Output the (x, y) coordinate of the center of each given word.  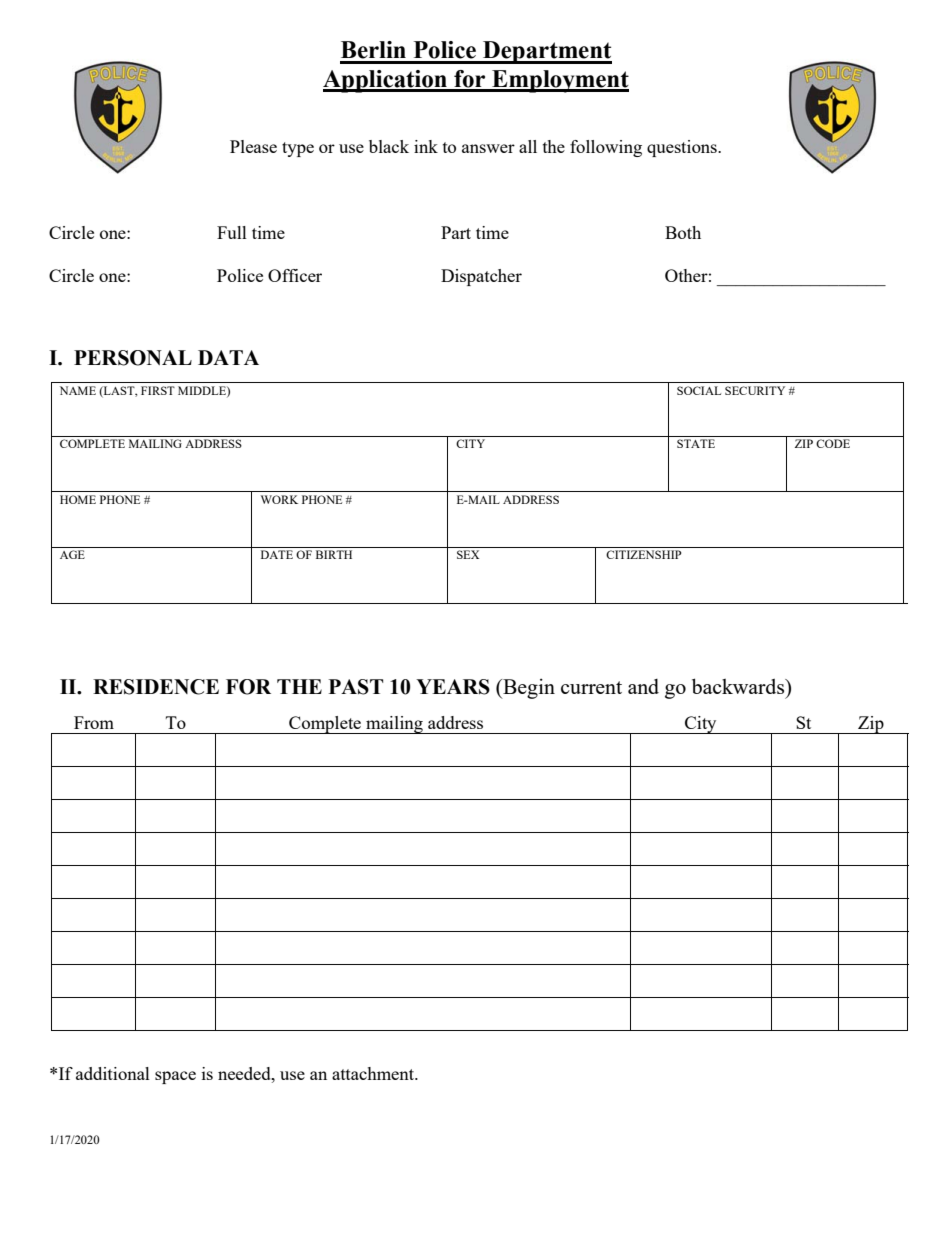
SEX (468, 554)
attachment (374, 1073)
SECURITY (755, 390)
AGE (72, 554)
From (94, 722)
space (175, 1077)
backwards (739, 686)
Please (253, 146)
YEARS (453, 687)
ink (426, 146)
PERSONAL (133, 358)
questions (683, 148)
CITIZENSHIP (643, 554)
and (643, 686)
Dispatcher (481, 277)
